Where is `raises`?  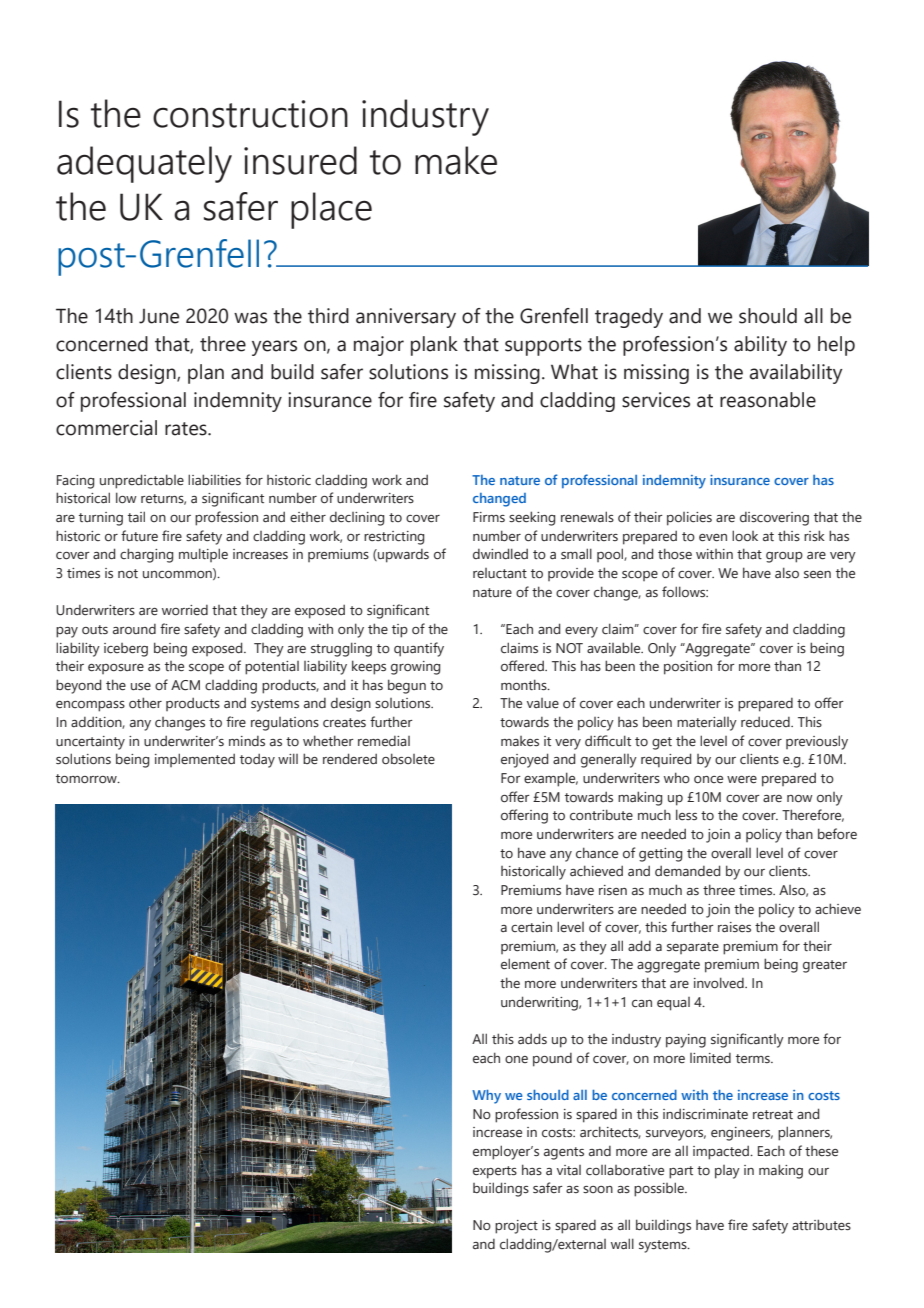
raises is located at coordinates (734, 927).
